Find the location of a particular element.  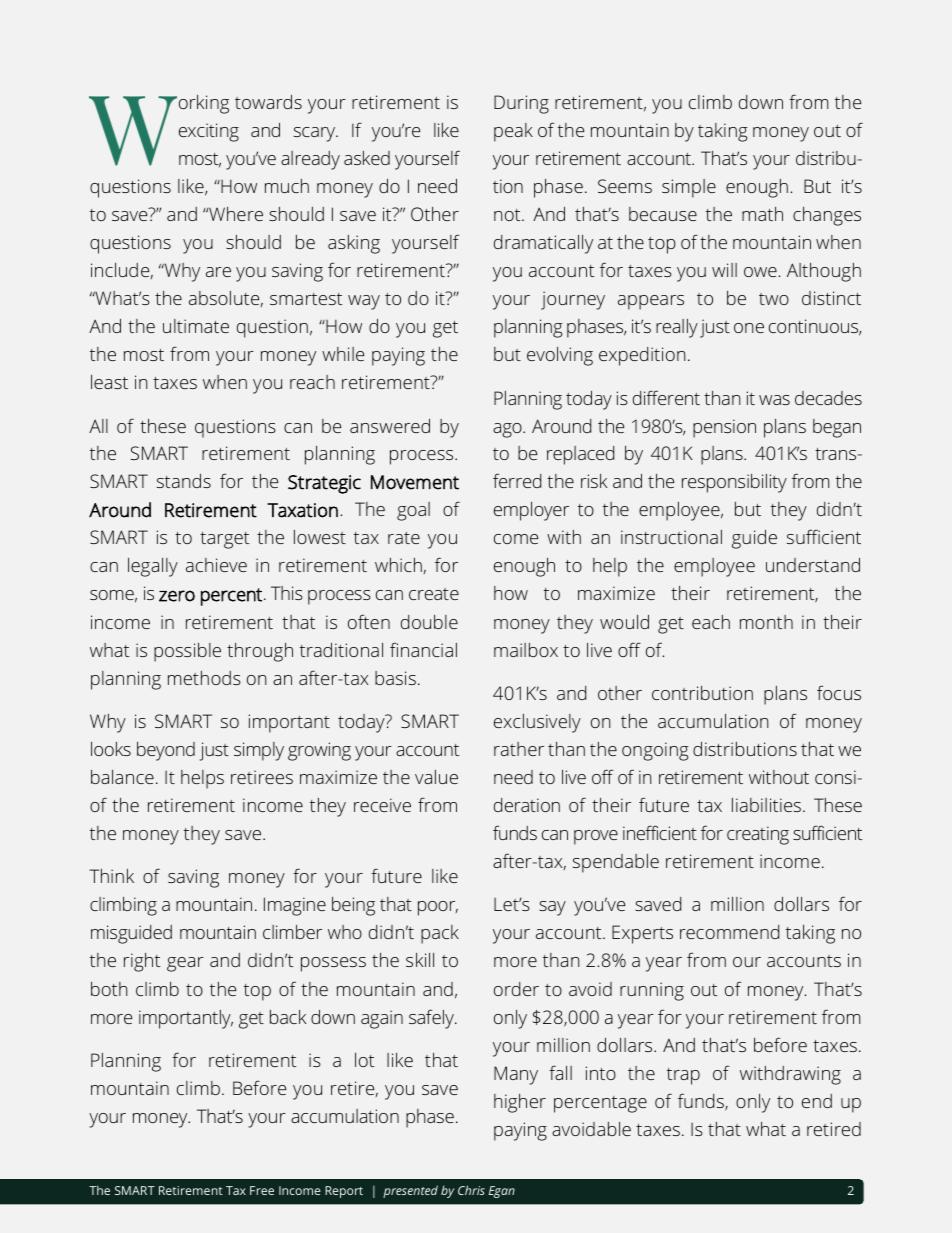

month is located at coordinates (766, 622).
